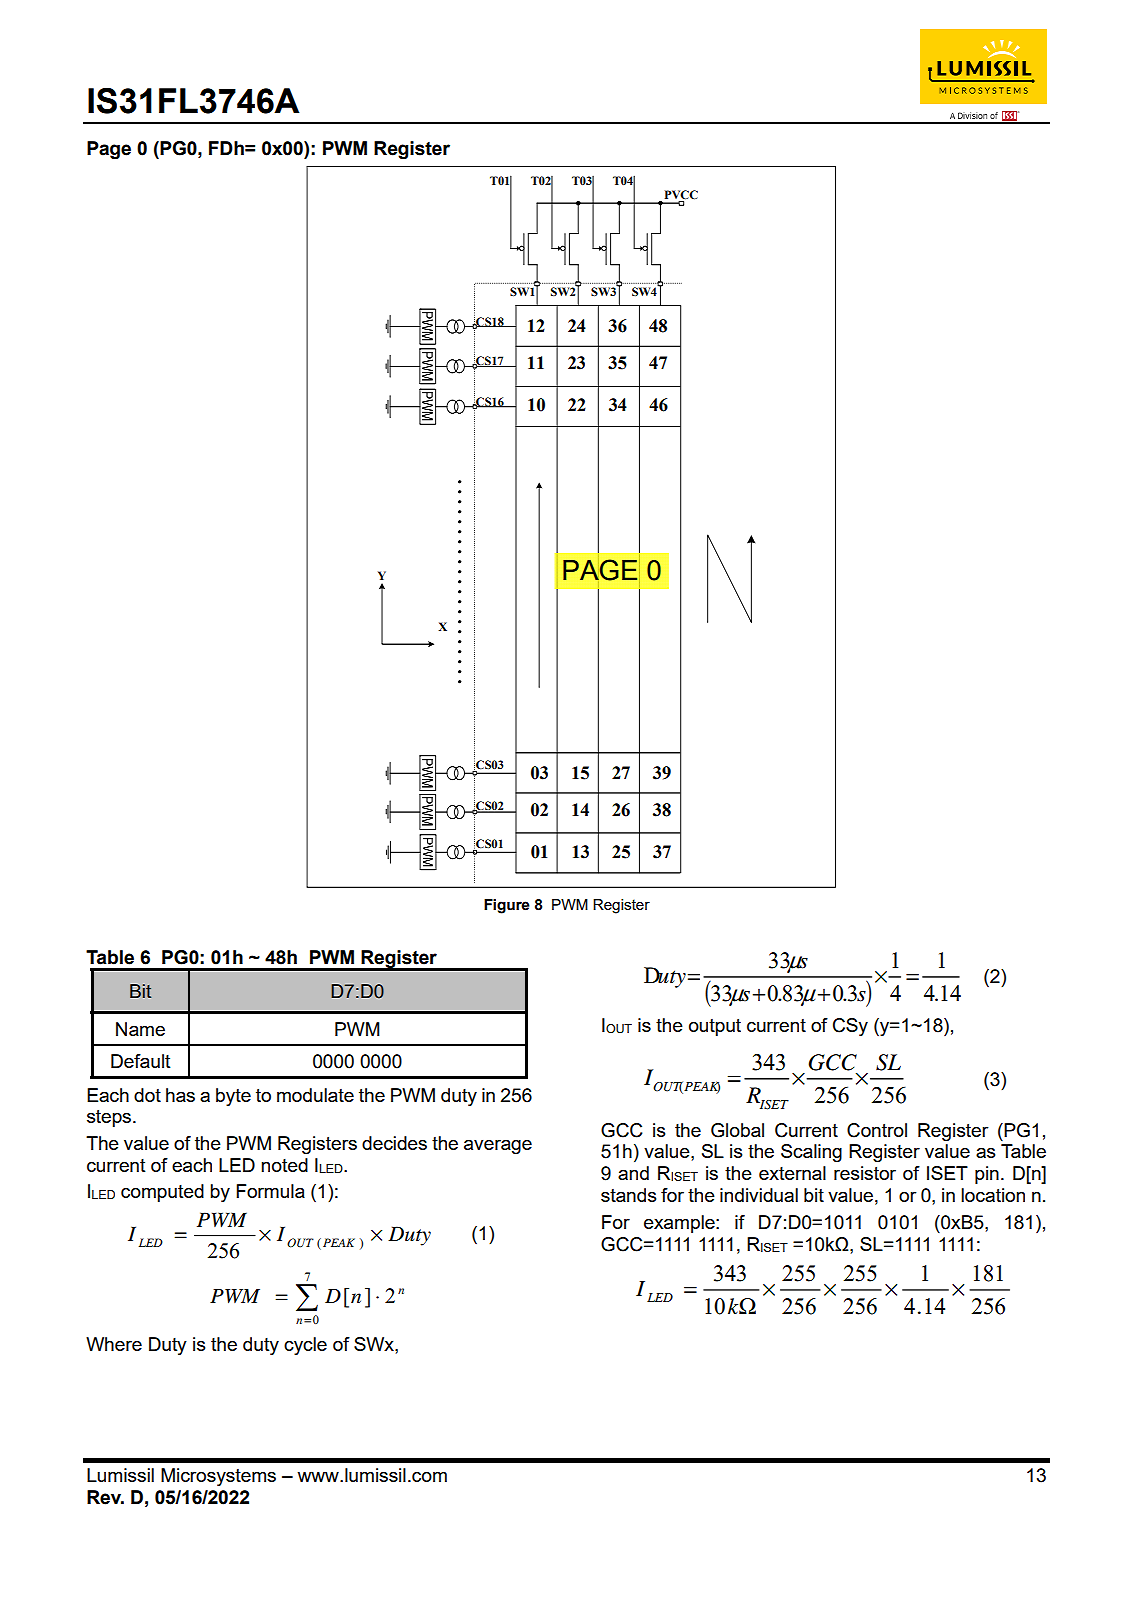 Image resolution: width=1133 pixels, height=1603 pixels. I want to click on computed, so click(162, 1193).
